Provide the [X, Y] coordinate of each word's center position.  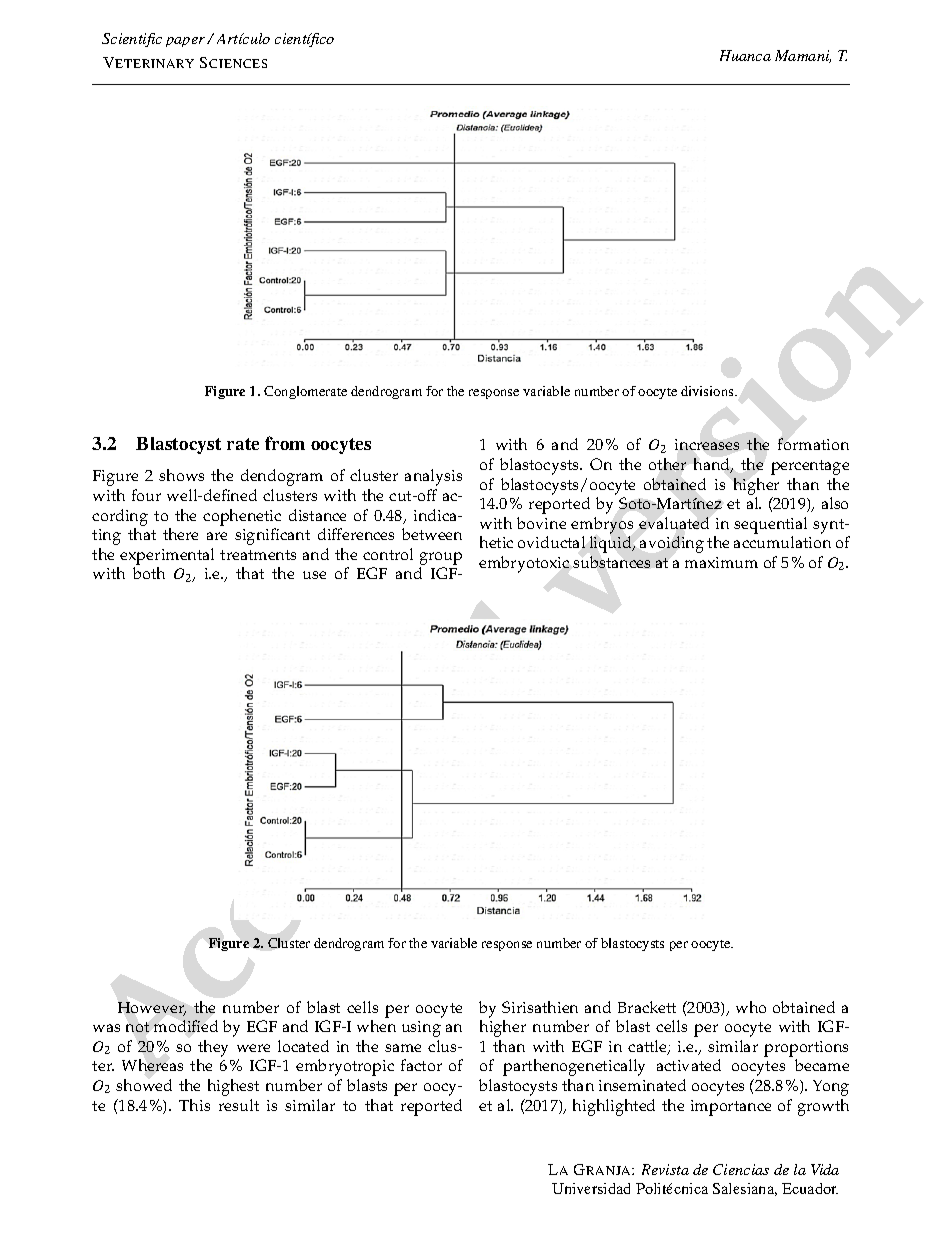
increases [707, 444]
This [194, 1105]
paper [187, 42]
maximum [721, 562]
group [441, 558]
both [149, 573]
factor [421, 1065]
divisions [708, 391]
